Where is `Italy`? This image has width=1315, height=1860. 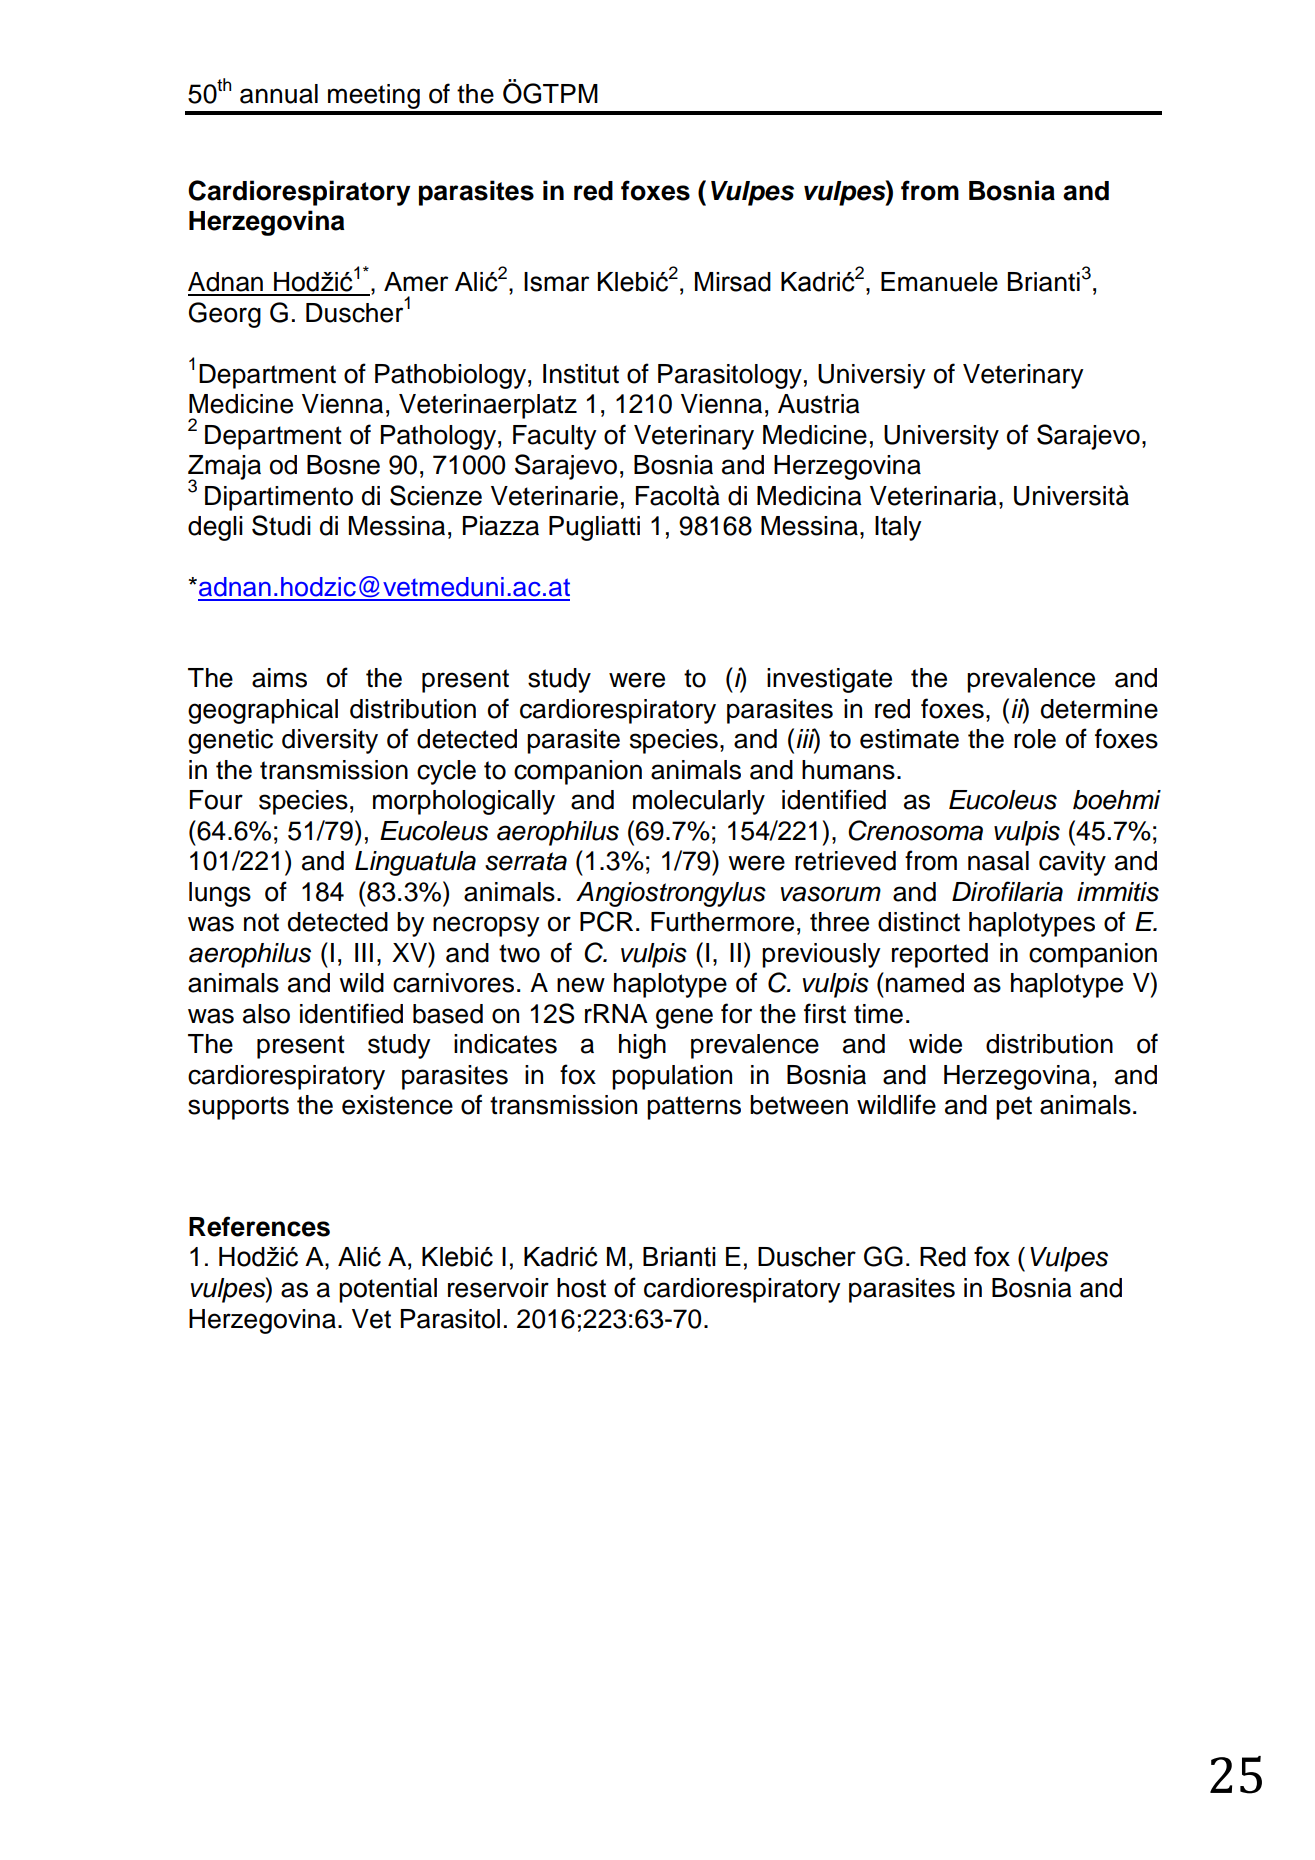
Italy is located at coordinates (898, 528).
